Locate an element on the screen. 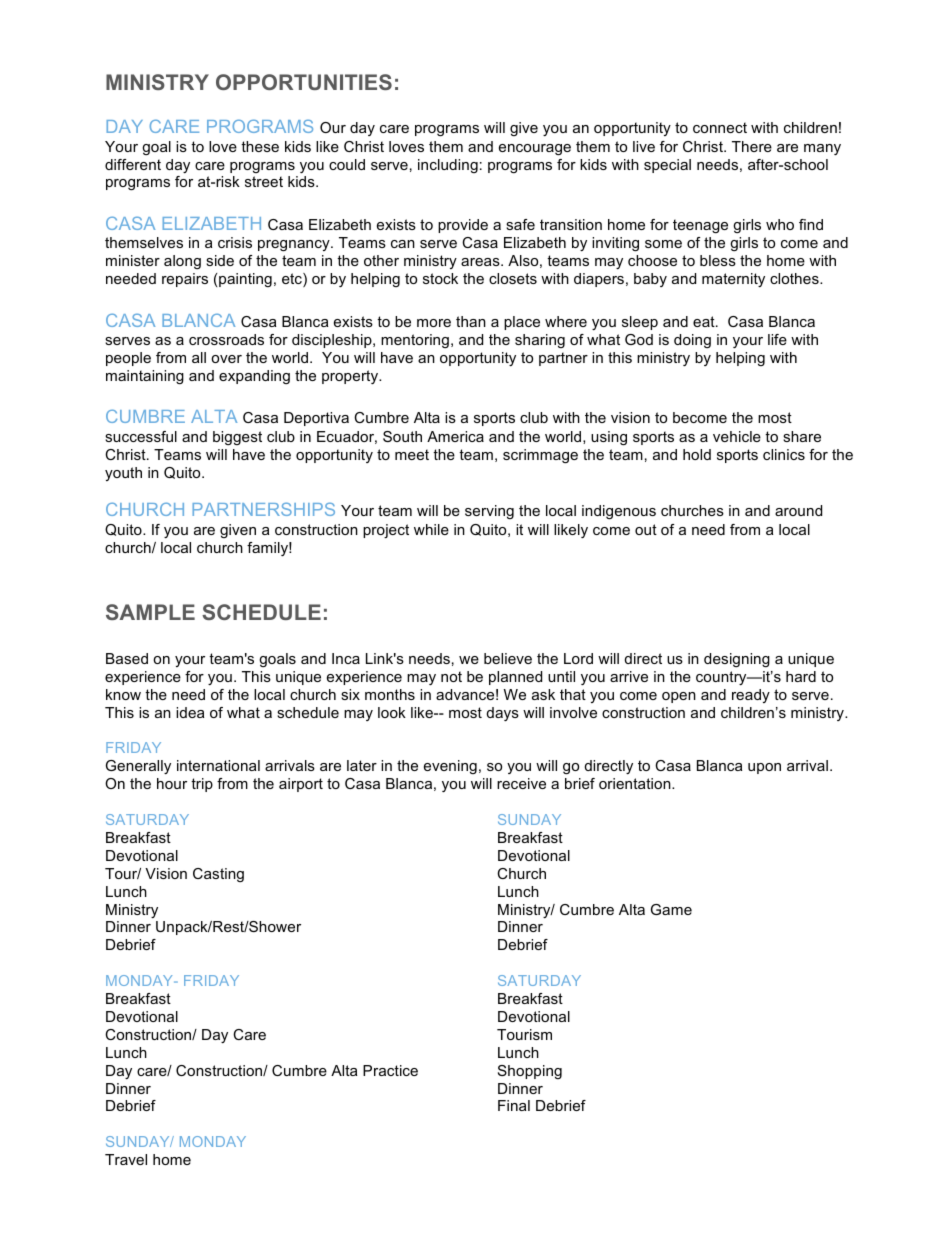 The width and height of the screenshot is (952, 1233). than is located at coordinates (471, 321).
